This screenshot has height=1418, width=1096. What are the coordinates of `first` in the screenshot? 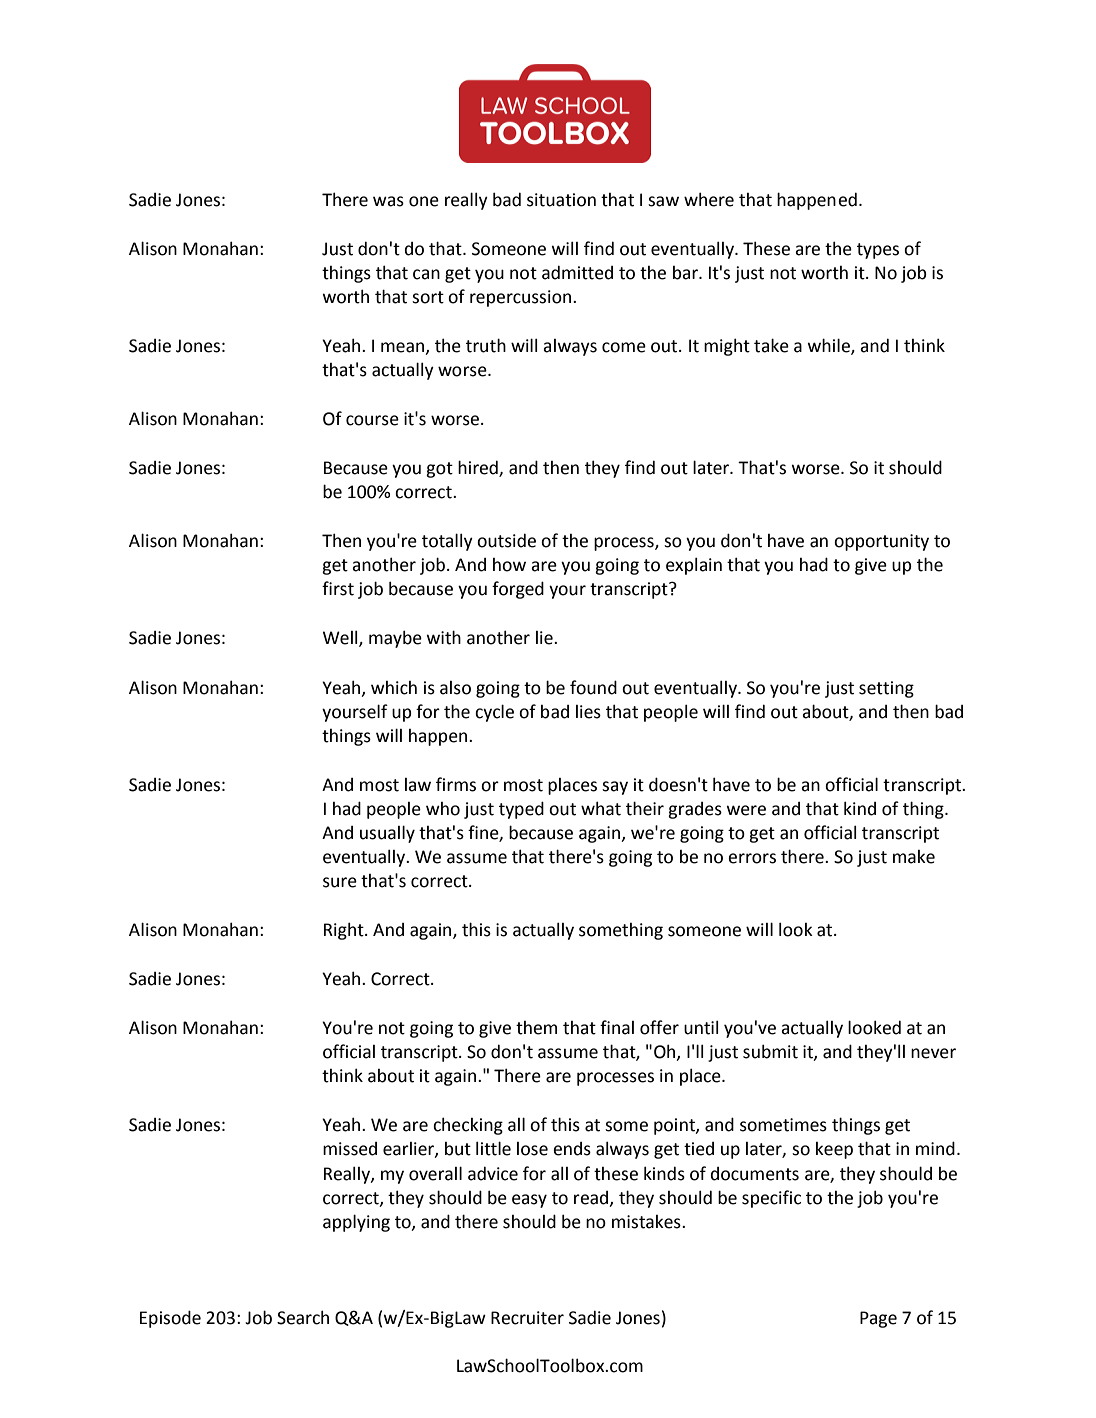 It's located at (338, 588).
